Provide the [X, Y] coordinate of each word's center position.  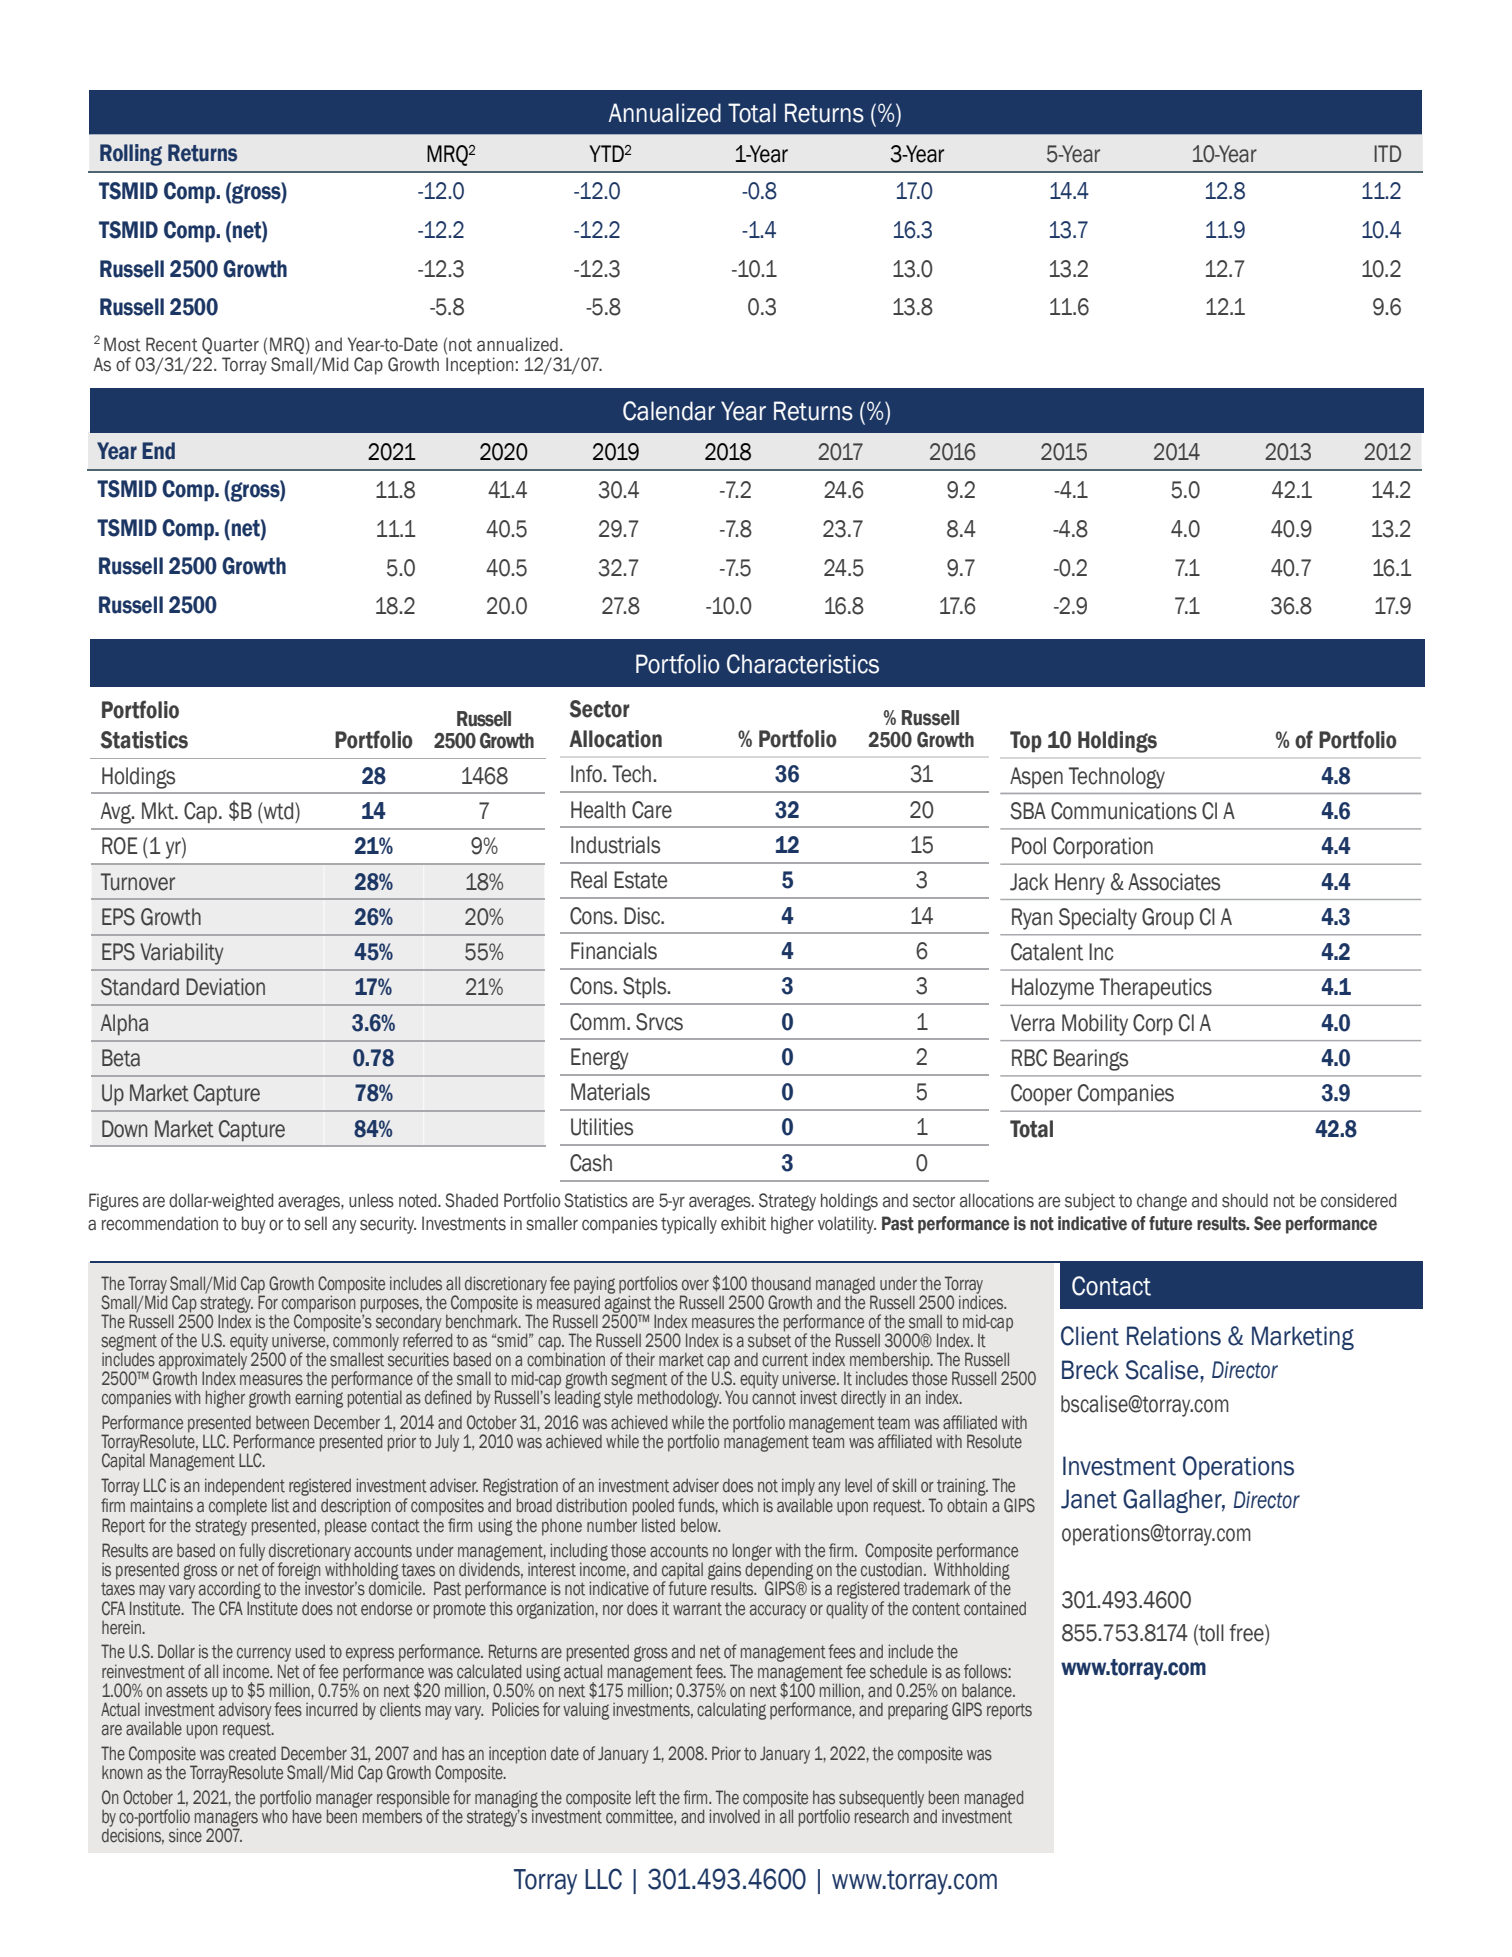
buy [254, 1225]
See [1267, 1223]
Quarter [230, 345]
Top [1026, 742]
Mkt [159, 811]
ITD [1387, 153]
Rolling [131, 155]
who [274, 1815]
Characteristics [803, 664]
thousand [781, 1283]
